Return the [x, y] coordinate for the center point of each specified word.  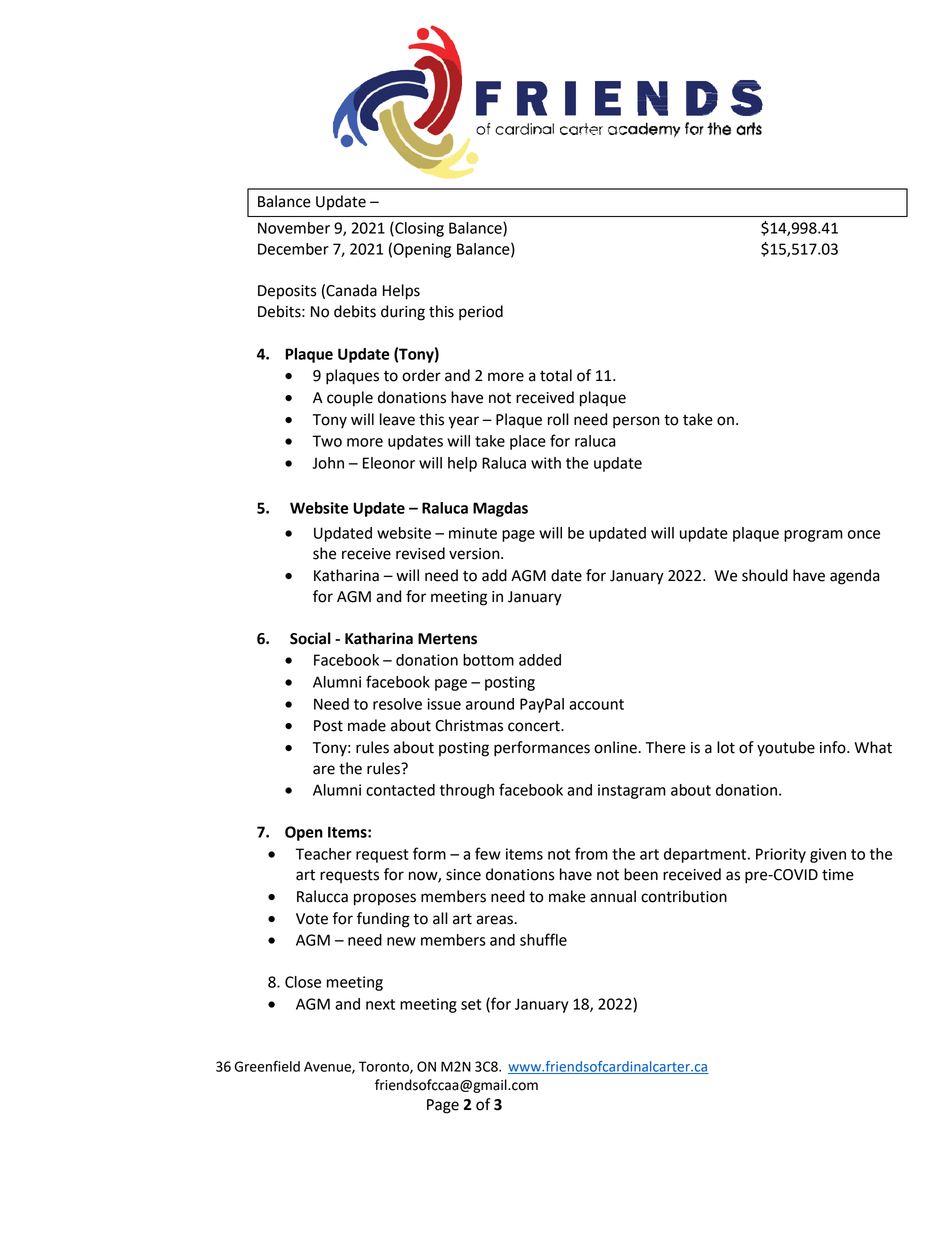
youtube [786, 749]
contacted [400, 790]
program [813, 536]
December [293, 249]
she [324, 553]
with [546, 463]
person [636, 422]
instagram [632, 791]
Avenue [328, 1067]
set [471, 1004]
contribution [684, 896]
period [481, 313]
